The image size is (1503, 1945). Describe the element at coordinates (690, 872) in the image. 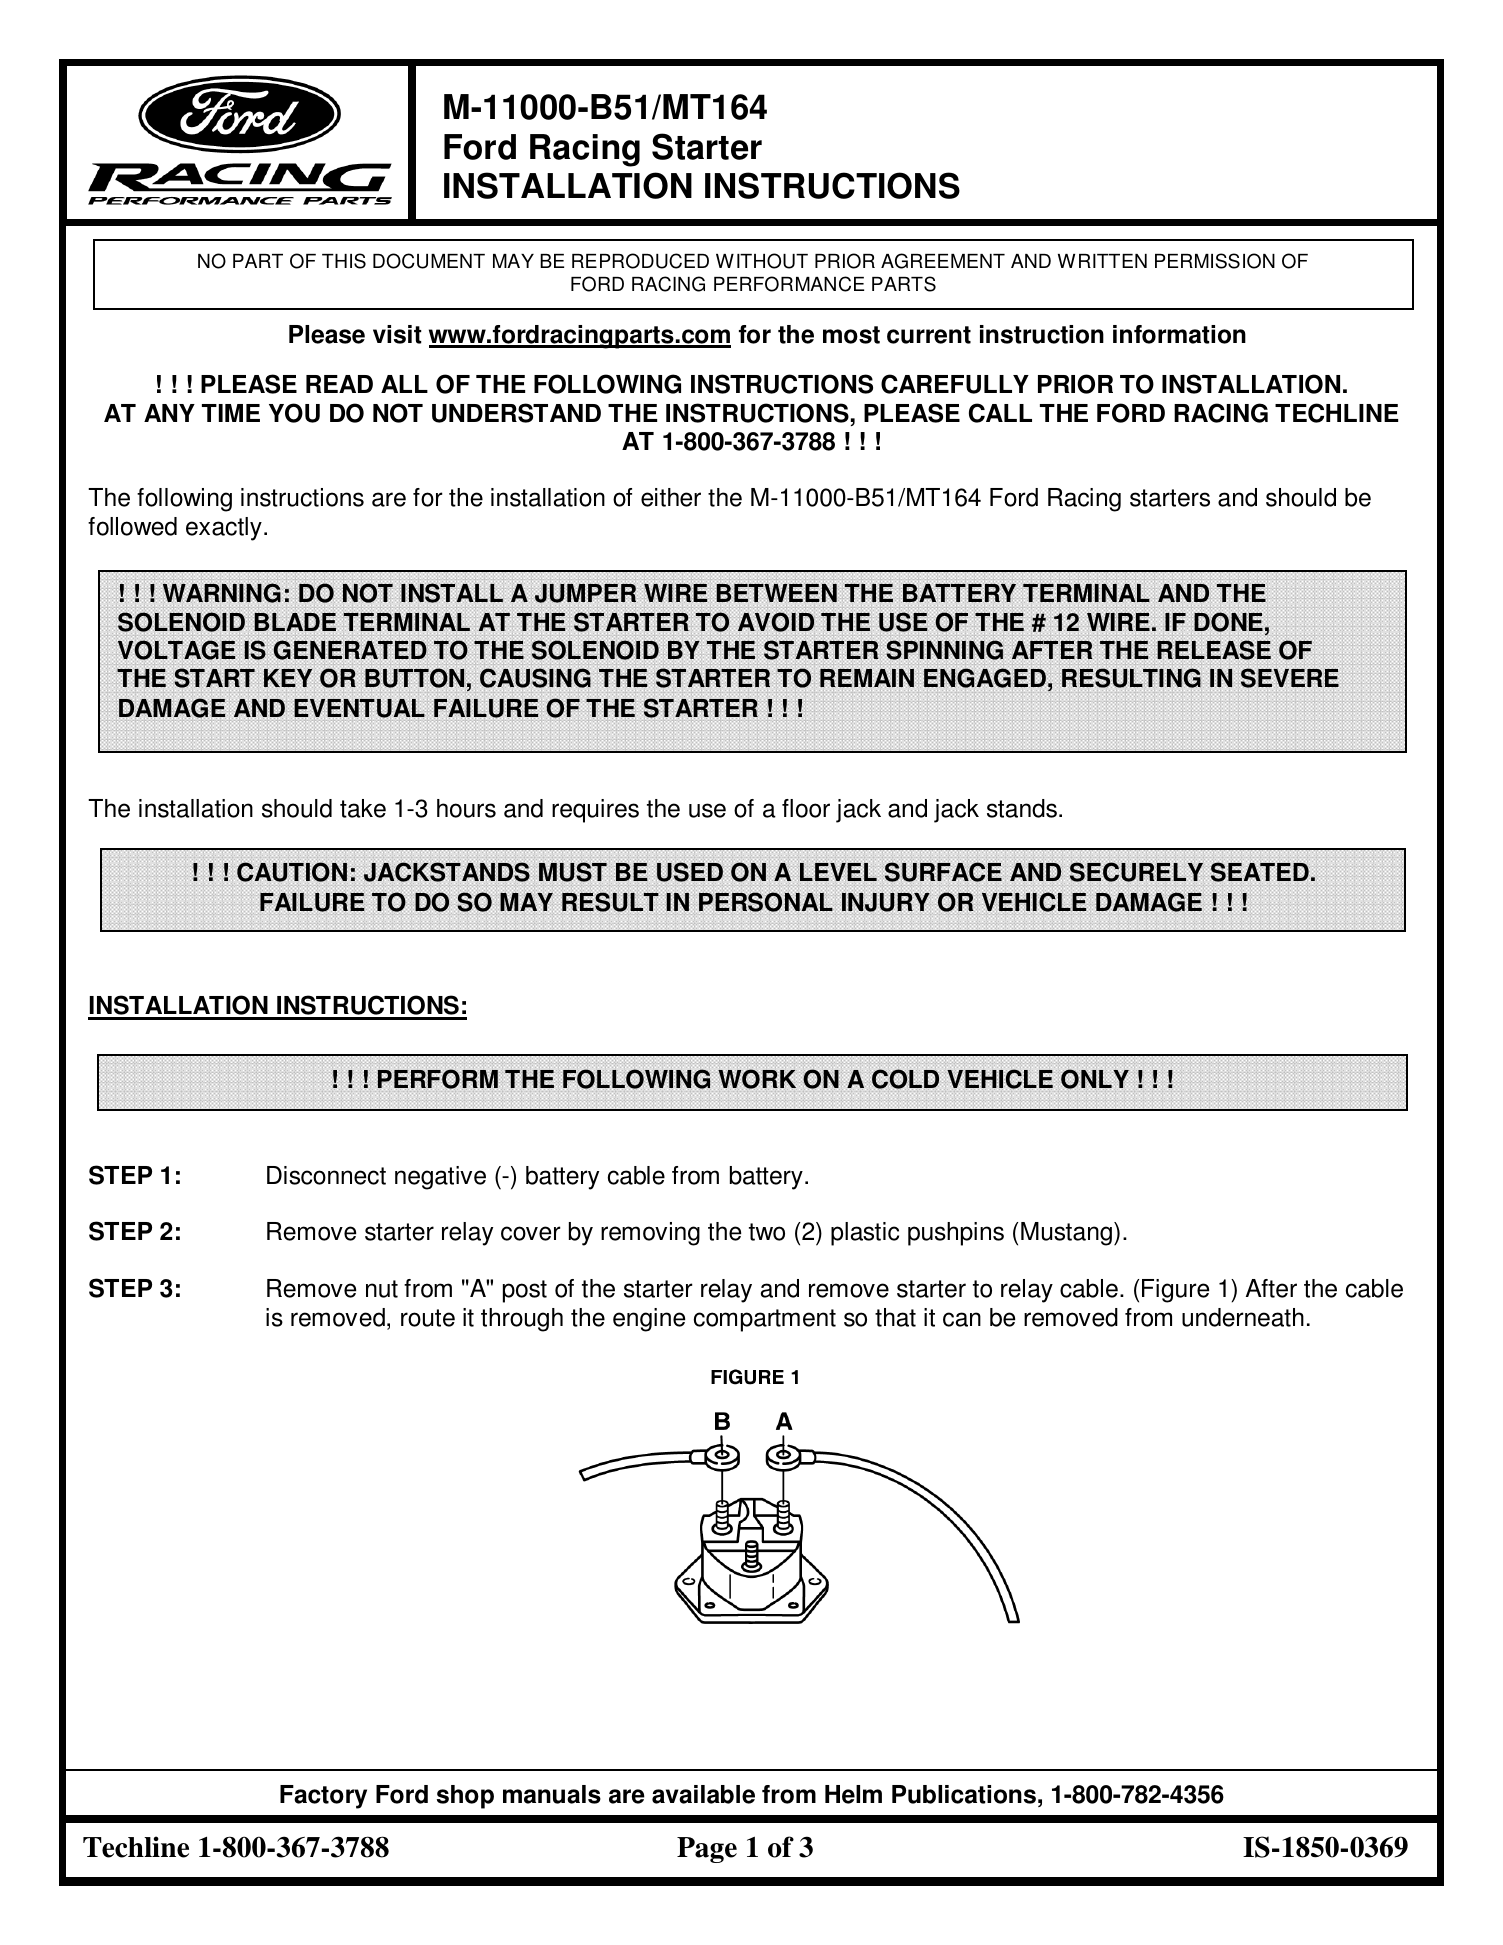

I see `USED` at that location.
